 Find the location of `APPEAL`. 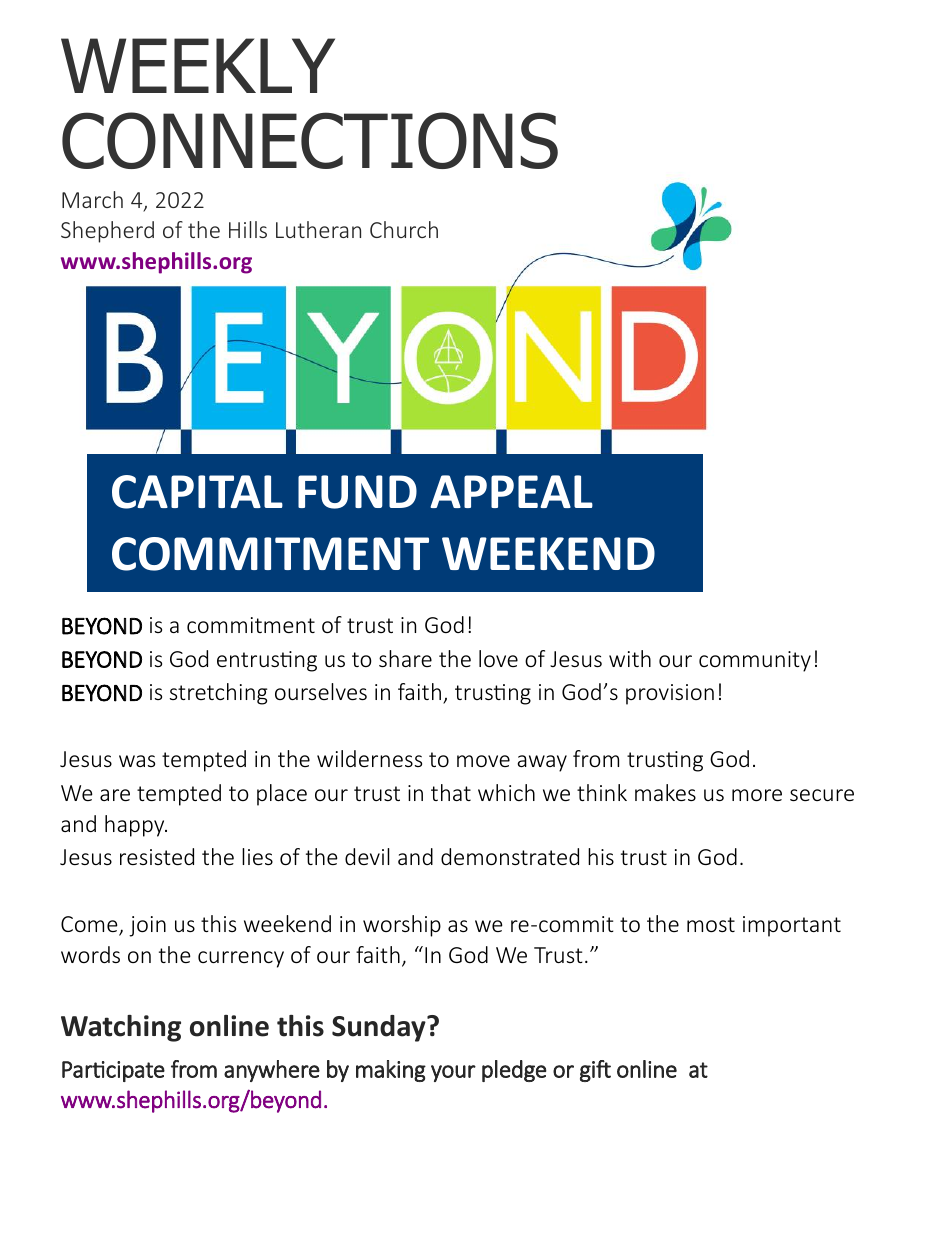

APPEAL is located at coordinates (511, 491).
